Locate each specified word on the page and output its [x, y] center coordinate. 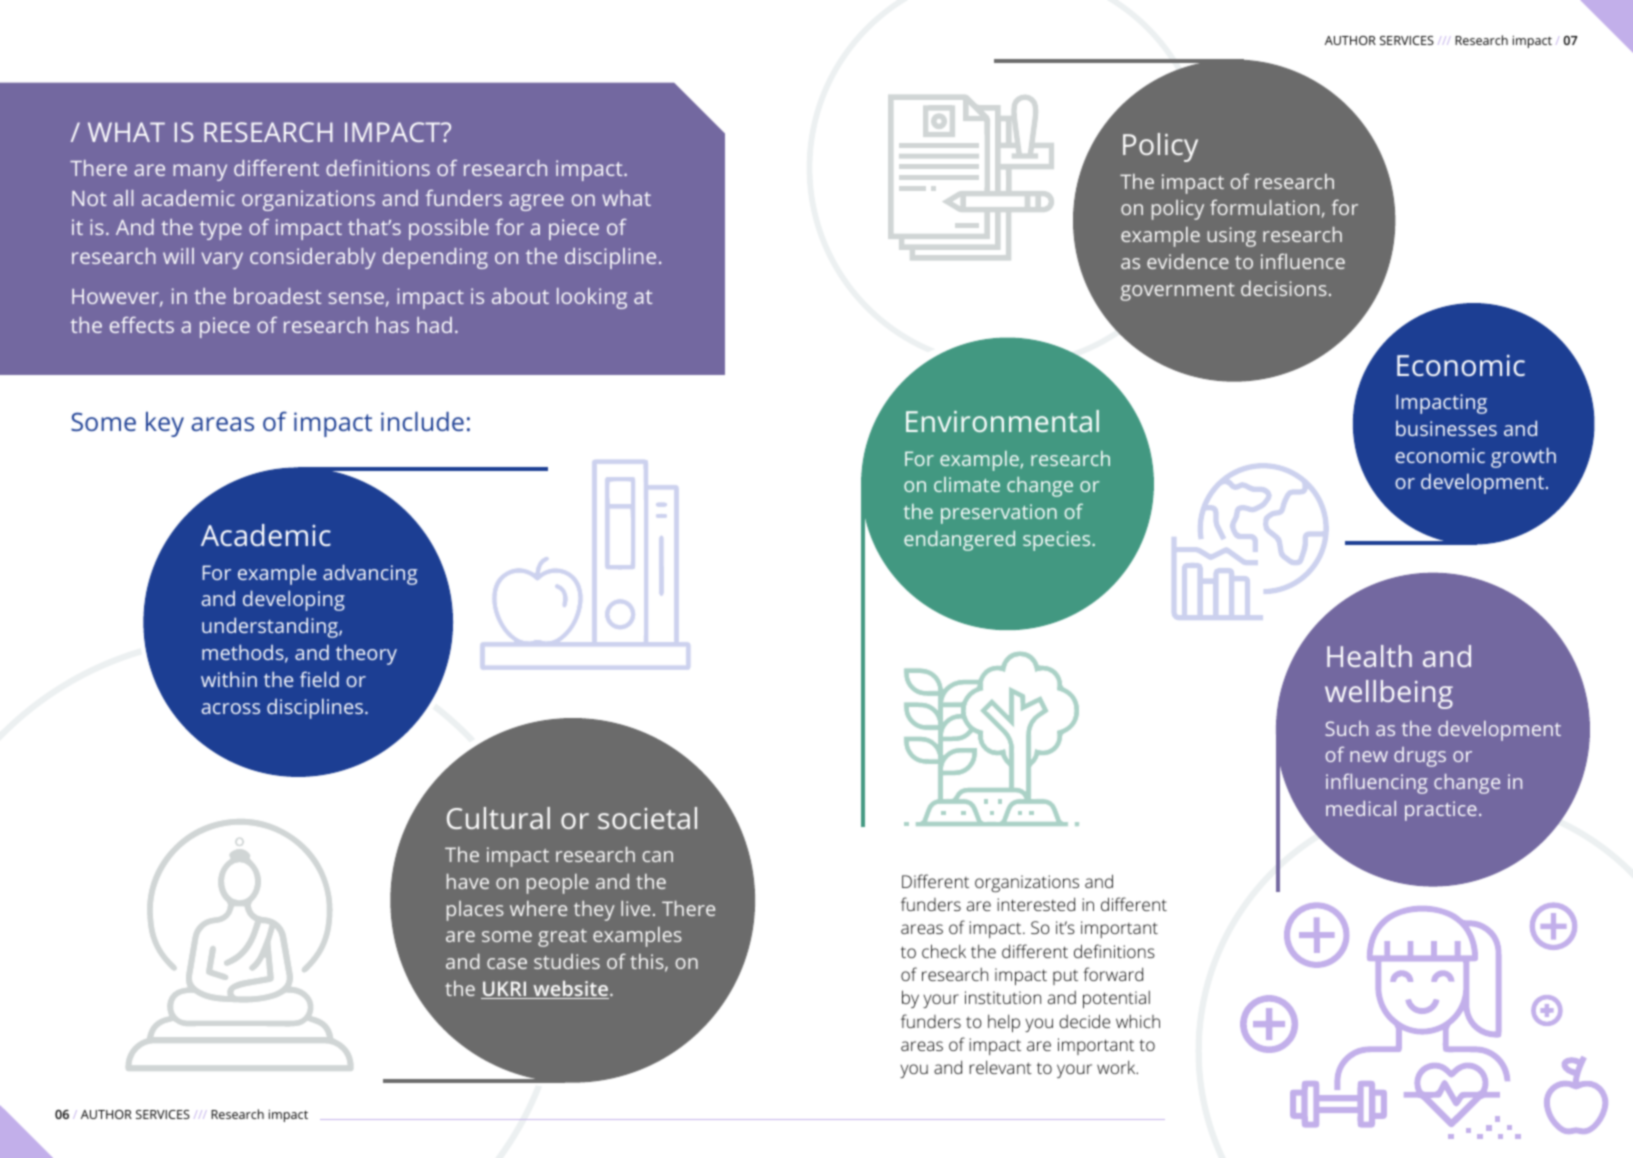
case [507, 963]
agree [536, 202]
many [200, 172]
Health [1369, 656]
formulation [1264, 207]
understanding [271, 627]
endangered [959, 541]
